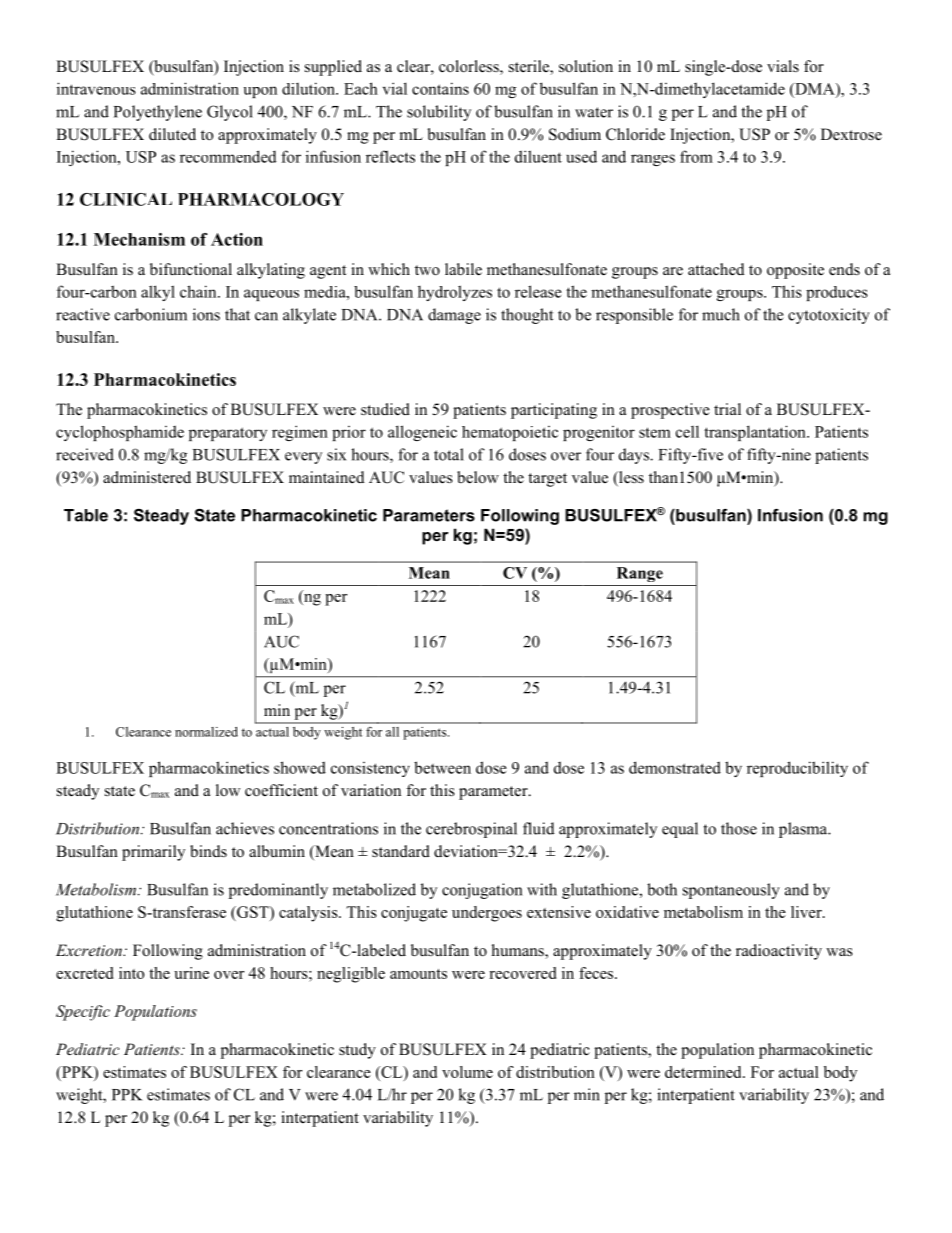 The width and height of the screenshot is (952, 1233). What do you see at coordinates (206, 732) in the screenshot?
I see `normalized` at bounding box center [206, 732].
